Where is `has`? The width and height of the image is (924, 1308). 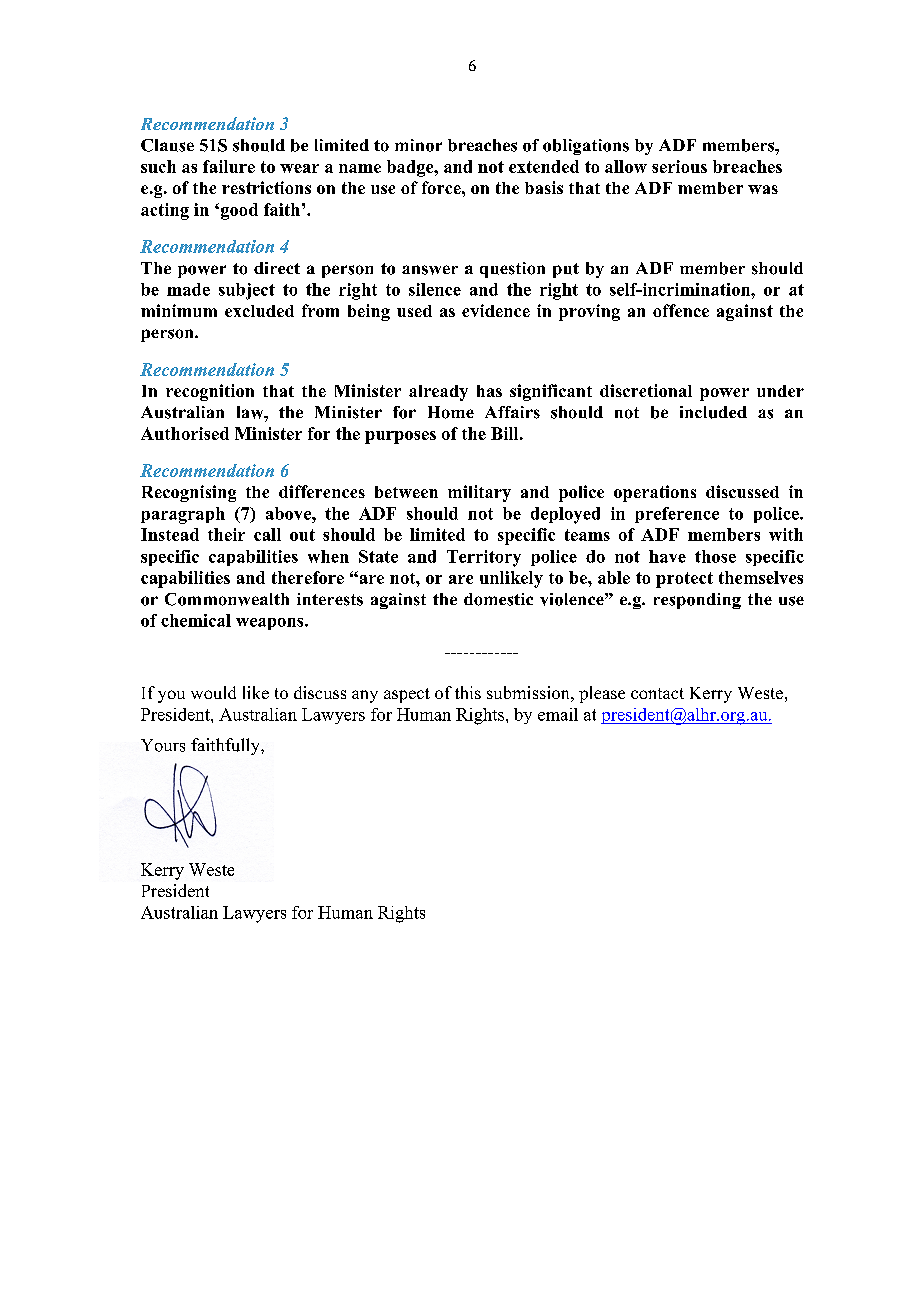
has is located at coordinates (489, 391).
